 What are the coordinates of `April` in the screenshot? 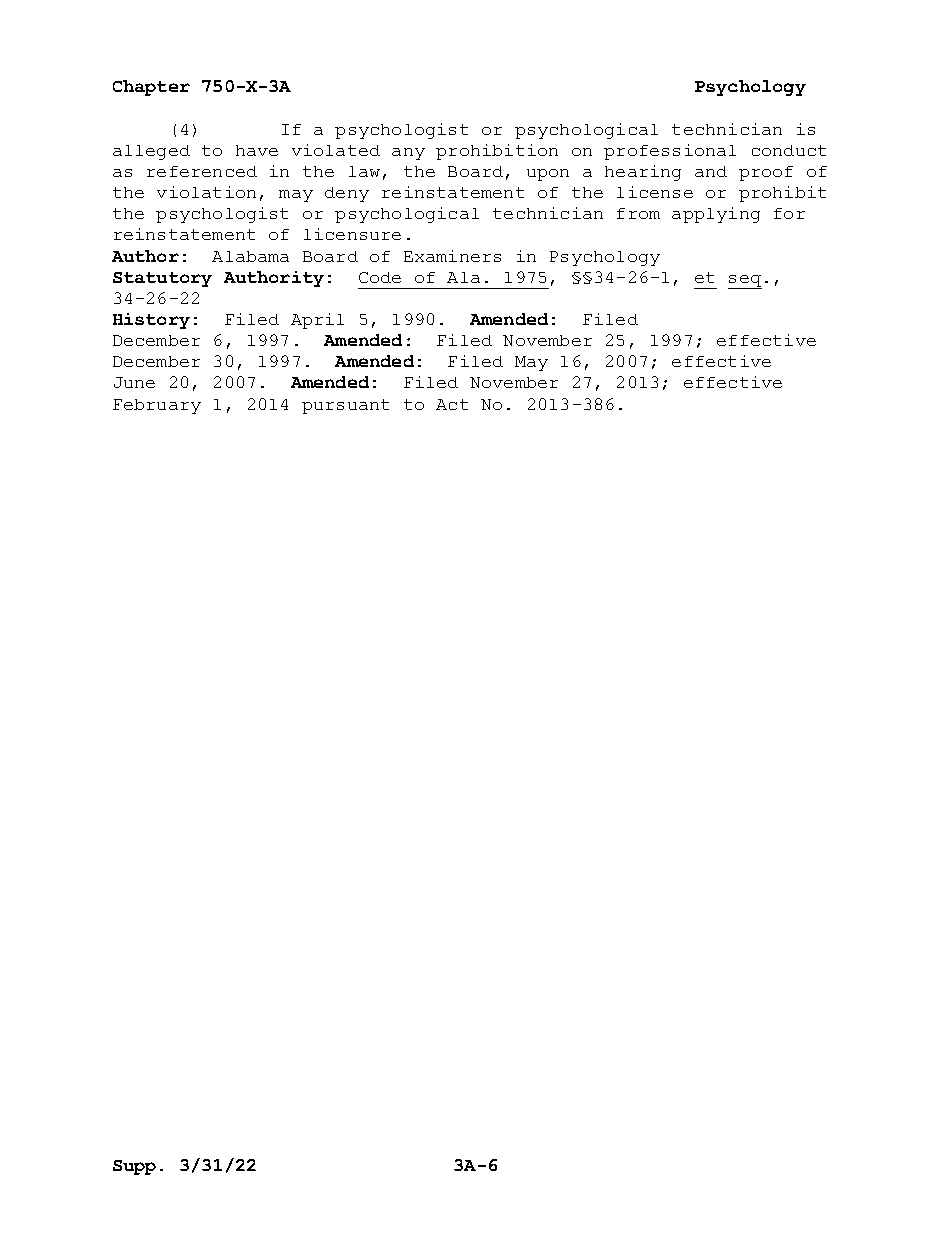 It's located at (317, 321).
